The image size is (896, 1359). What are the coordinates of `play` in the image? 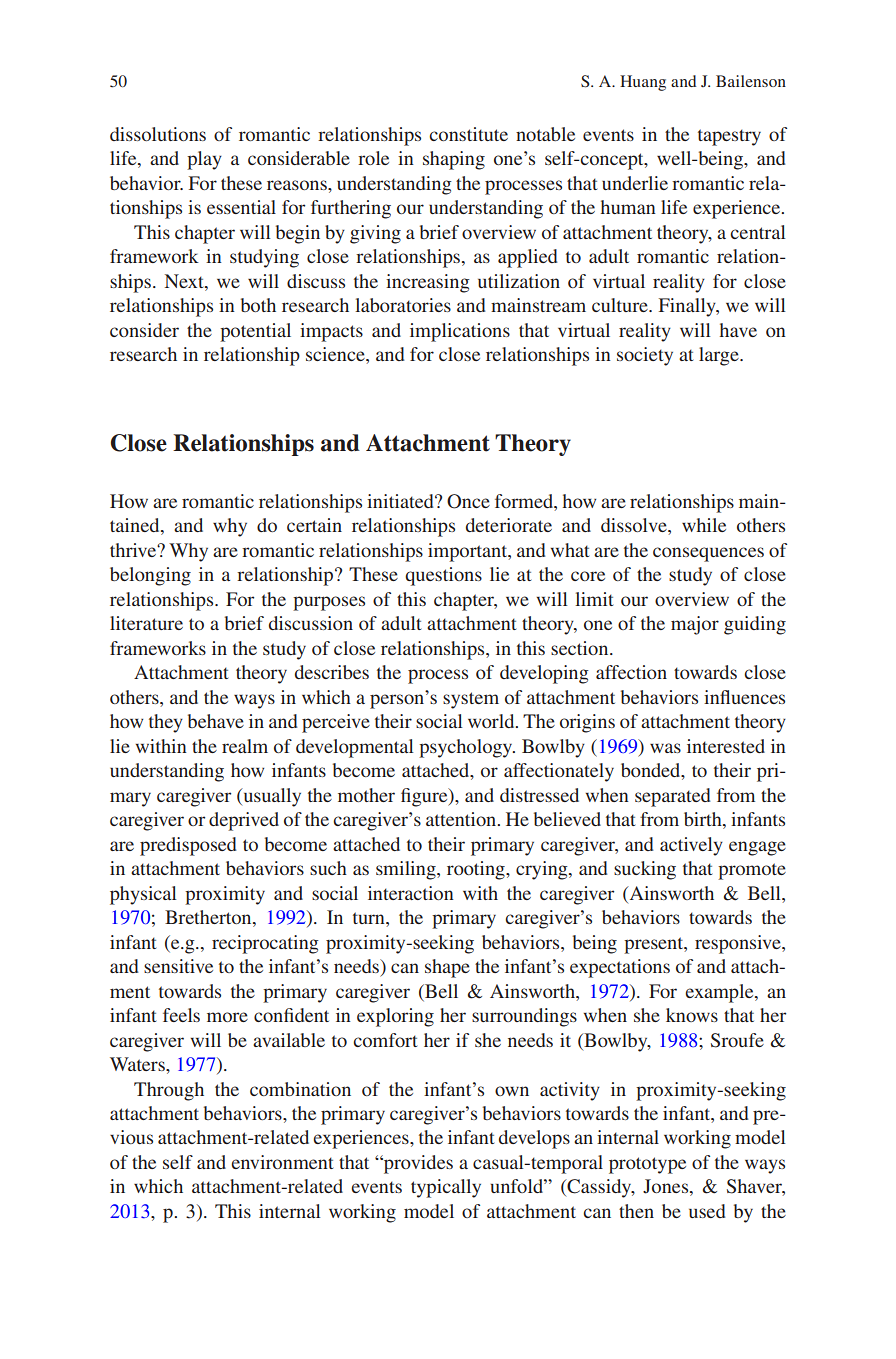 It's located at (204, 160).
